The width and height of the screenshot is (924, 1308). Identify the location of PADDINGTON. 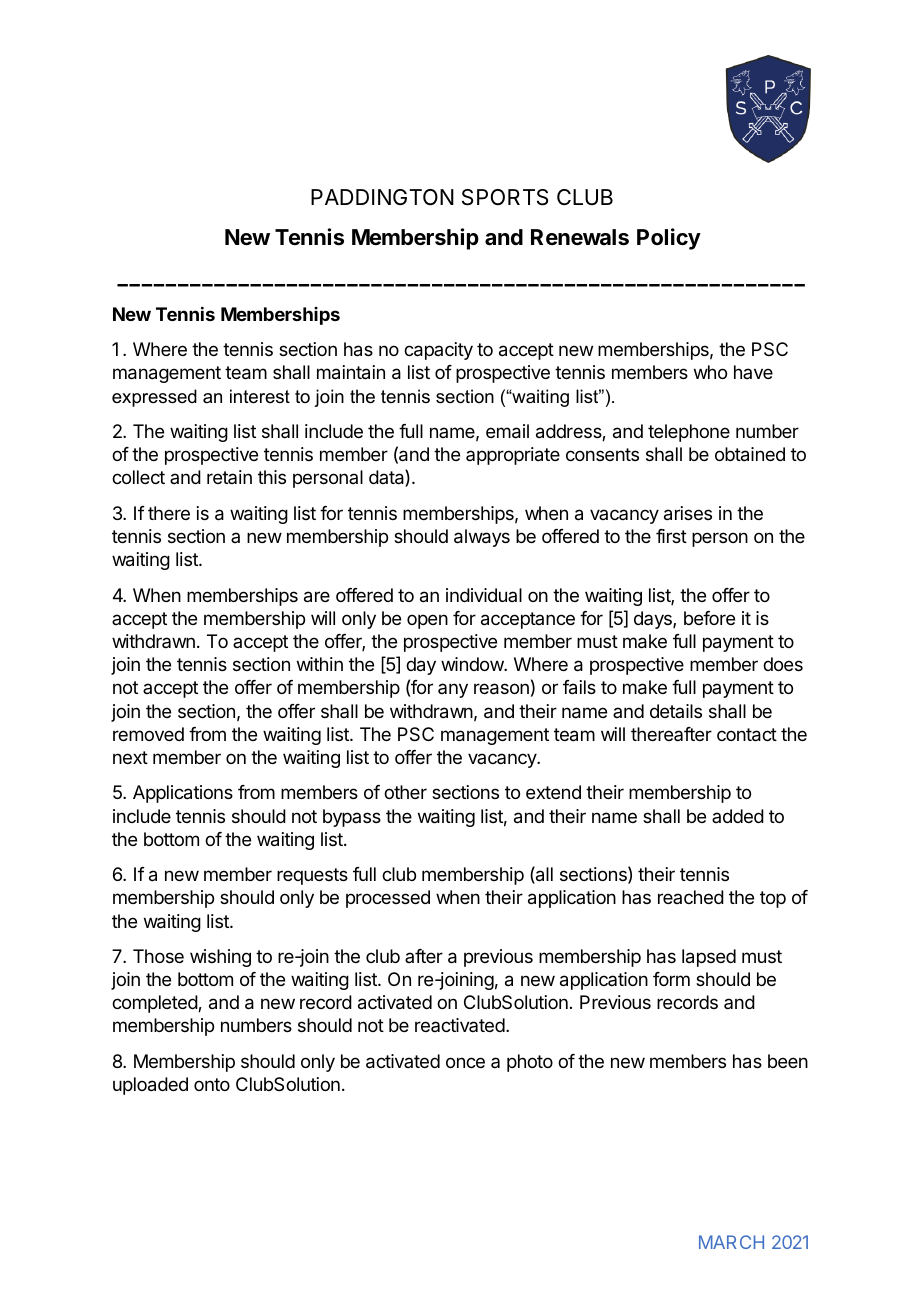
(382, 197).
